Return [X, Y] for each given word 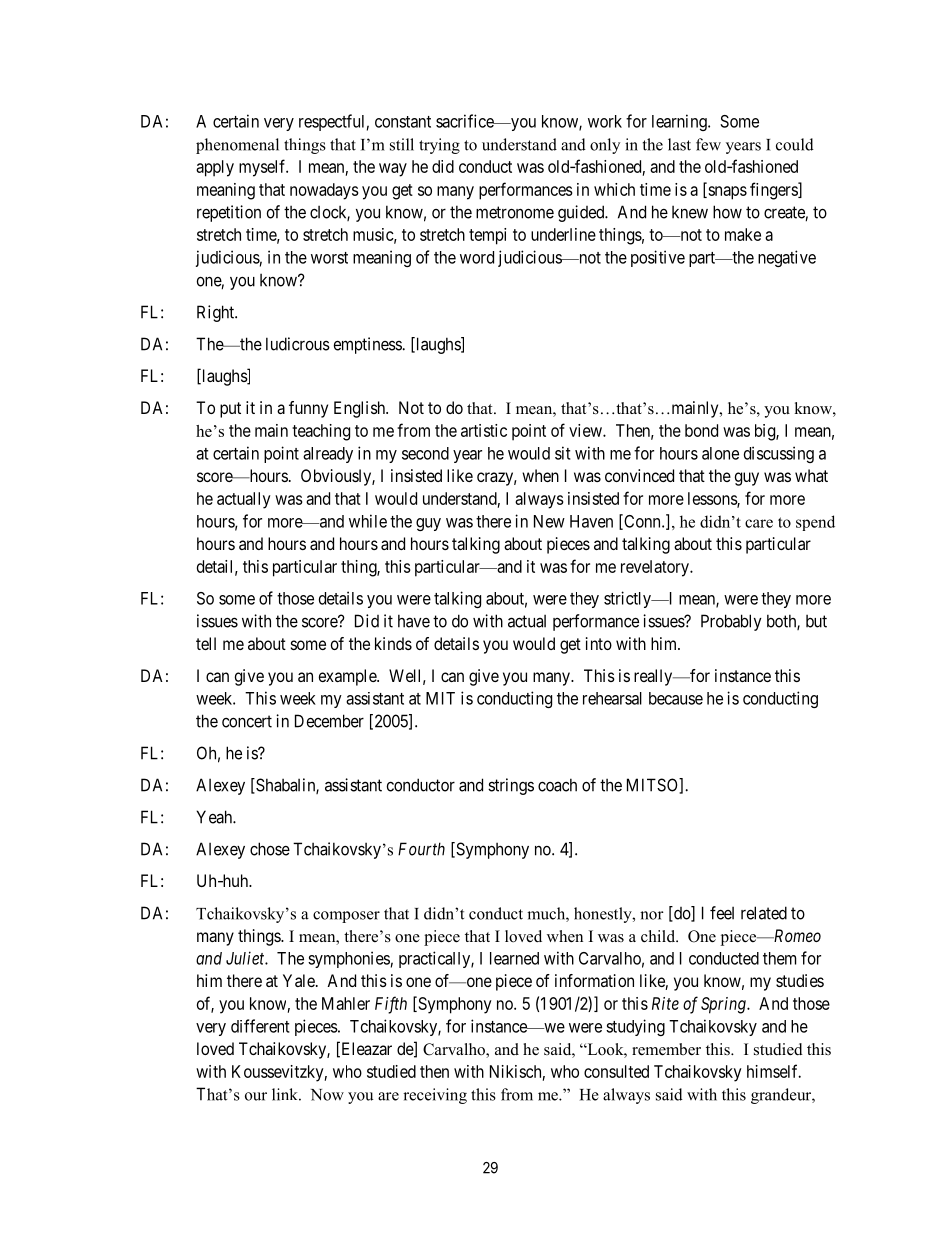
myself [263, 168]
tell [206, 643]
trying [439, 146]
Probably [731, 622]
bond [701, 430]
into [599, 643]
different [260, 1026]
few [708, 144]
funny [308, 409]
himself [774, 1071]
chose [270, 849]
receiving [435, 1096]
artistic [484, 430]
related [764, 913]
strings [511, 786]
